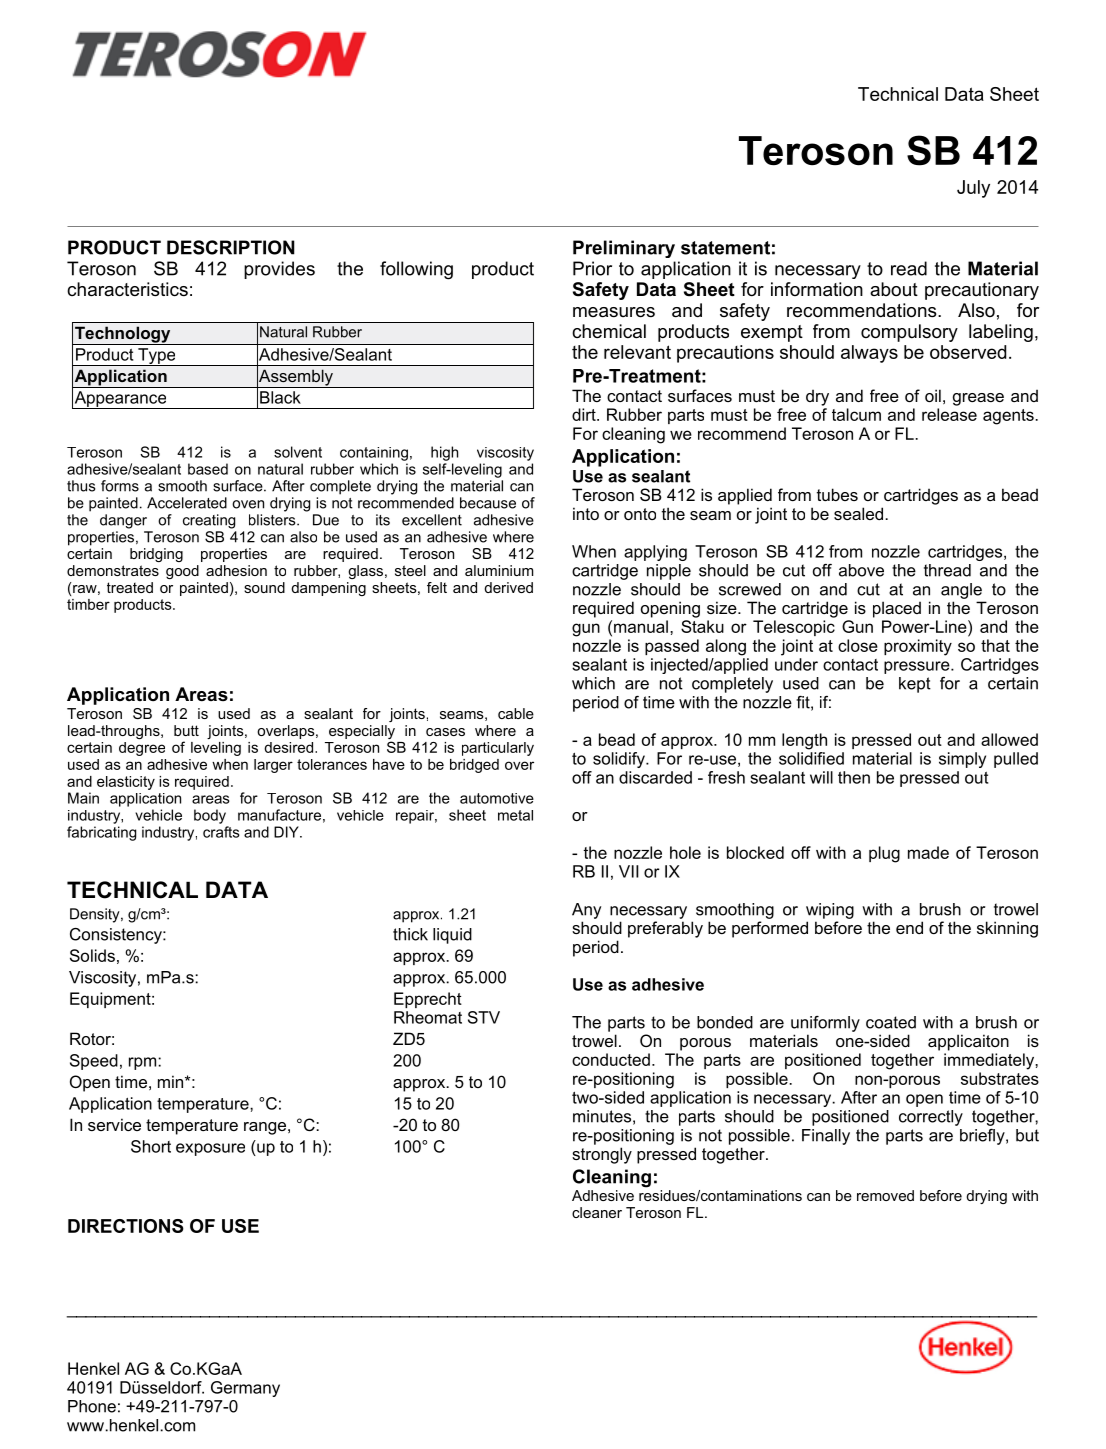 The image size is (1106, 1449). What do you see at coordinates (894, 289) in the document?
I see `about` at bounding box center [894, 289].
